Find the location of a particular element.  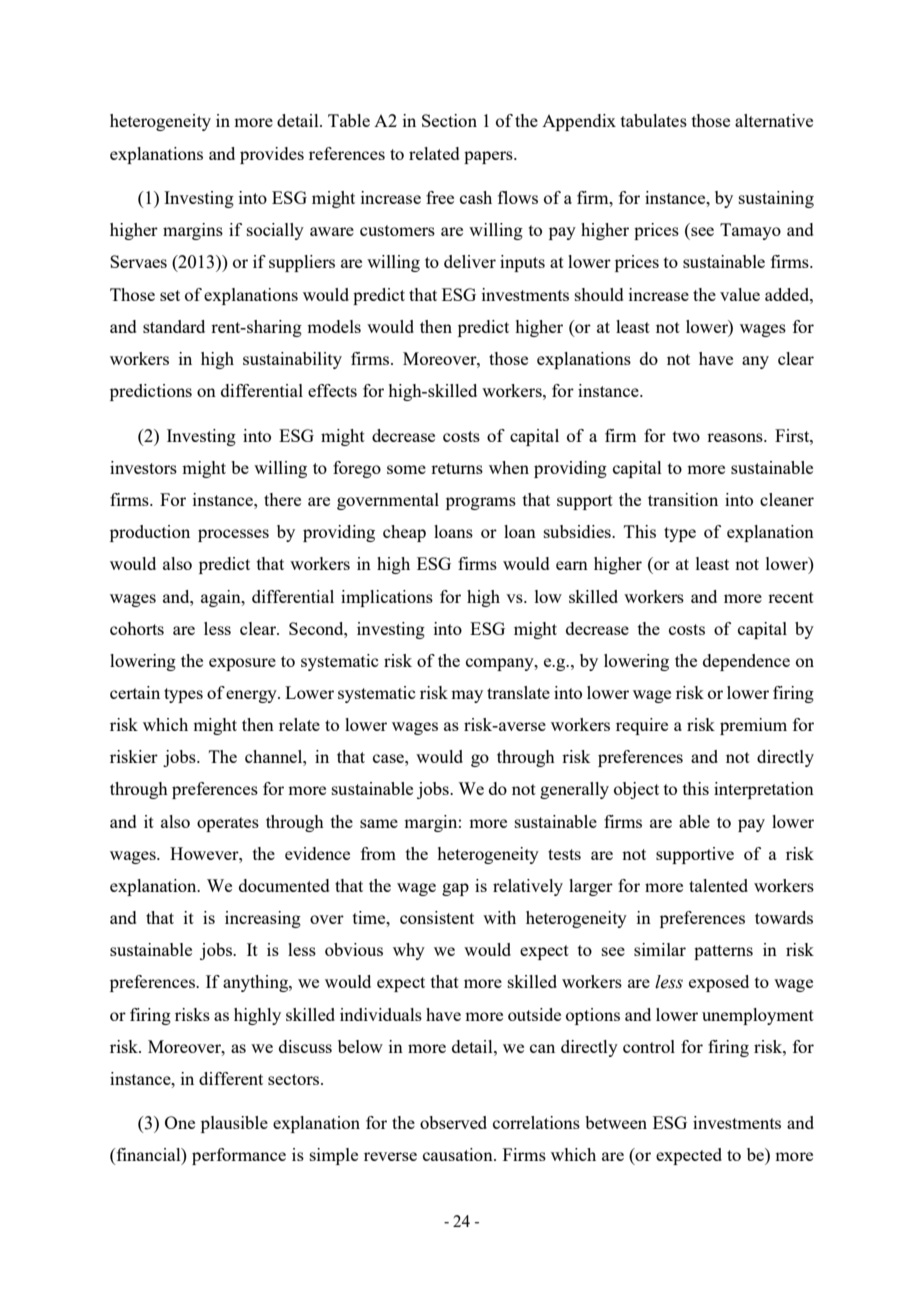

plausible is located at coordinates (234, 1124).
